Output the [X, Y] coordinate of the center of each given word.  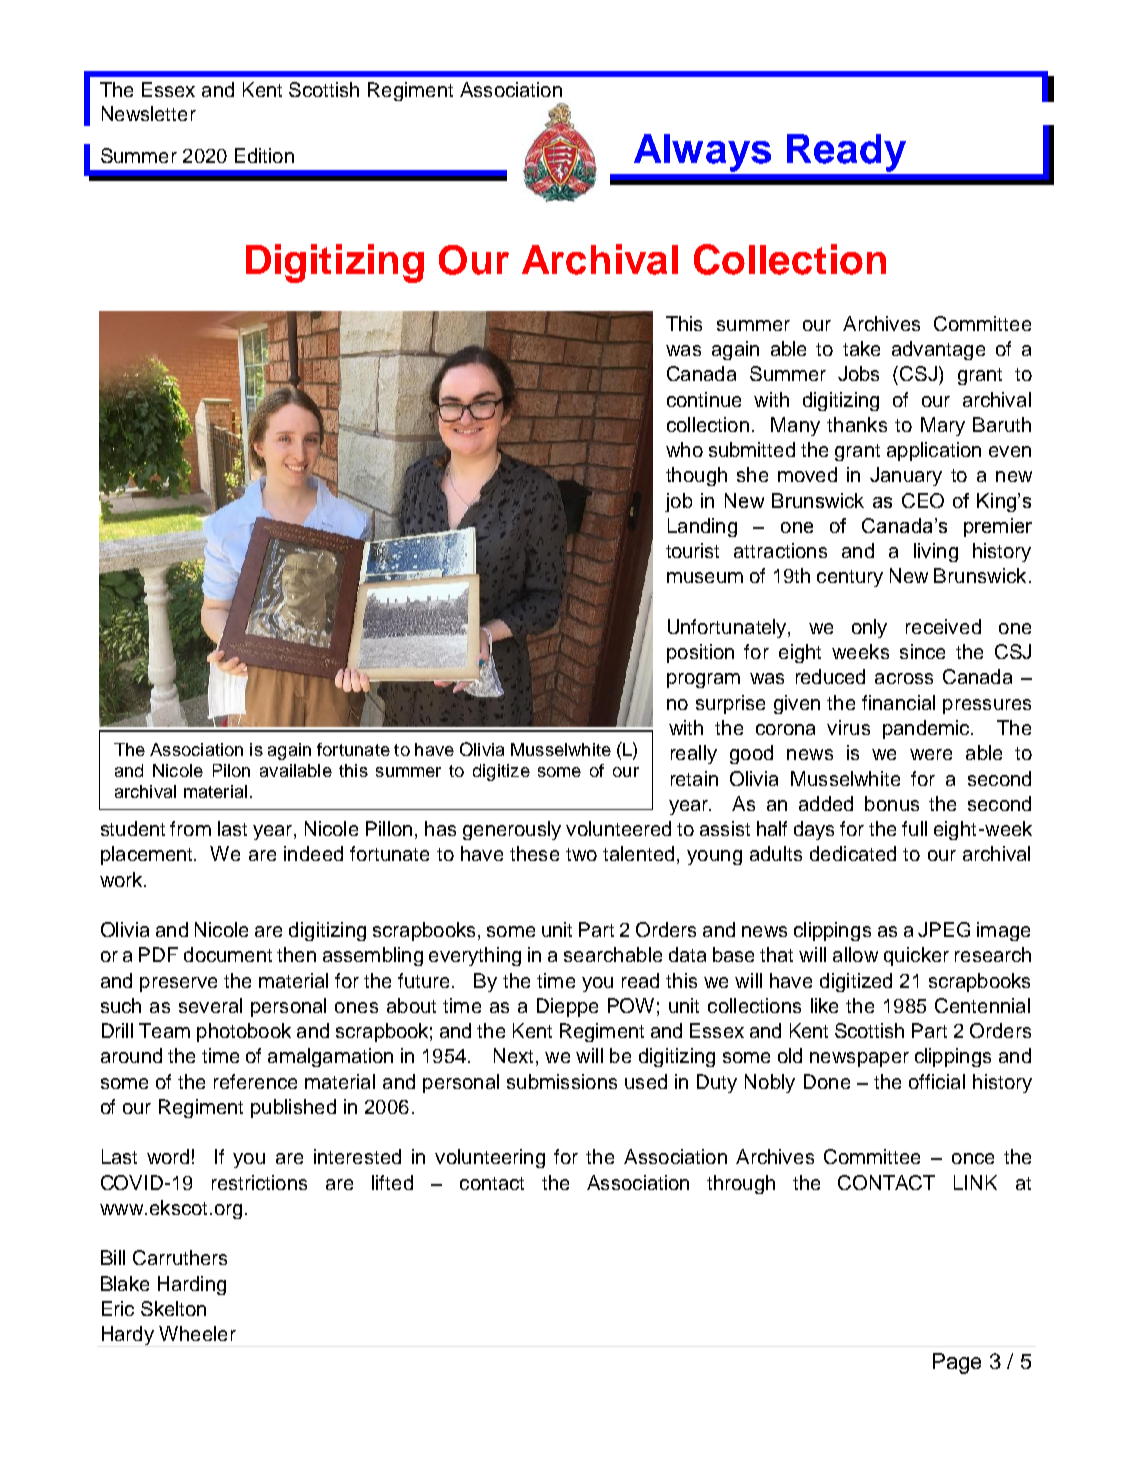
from [190, 828]
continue [704, 399]
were [931, 754]
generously [512, 830]
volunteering [490, 1158]
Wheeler [197, 1333]
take [861, 348]
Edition [264, 155]
